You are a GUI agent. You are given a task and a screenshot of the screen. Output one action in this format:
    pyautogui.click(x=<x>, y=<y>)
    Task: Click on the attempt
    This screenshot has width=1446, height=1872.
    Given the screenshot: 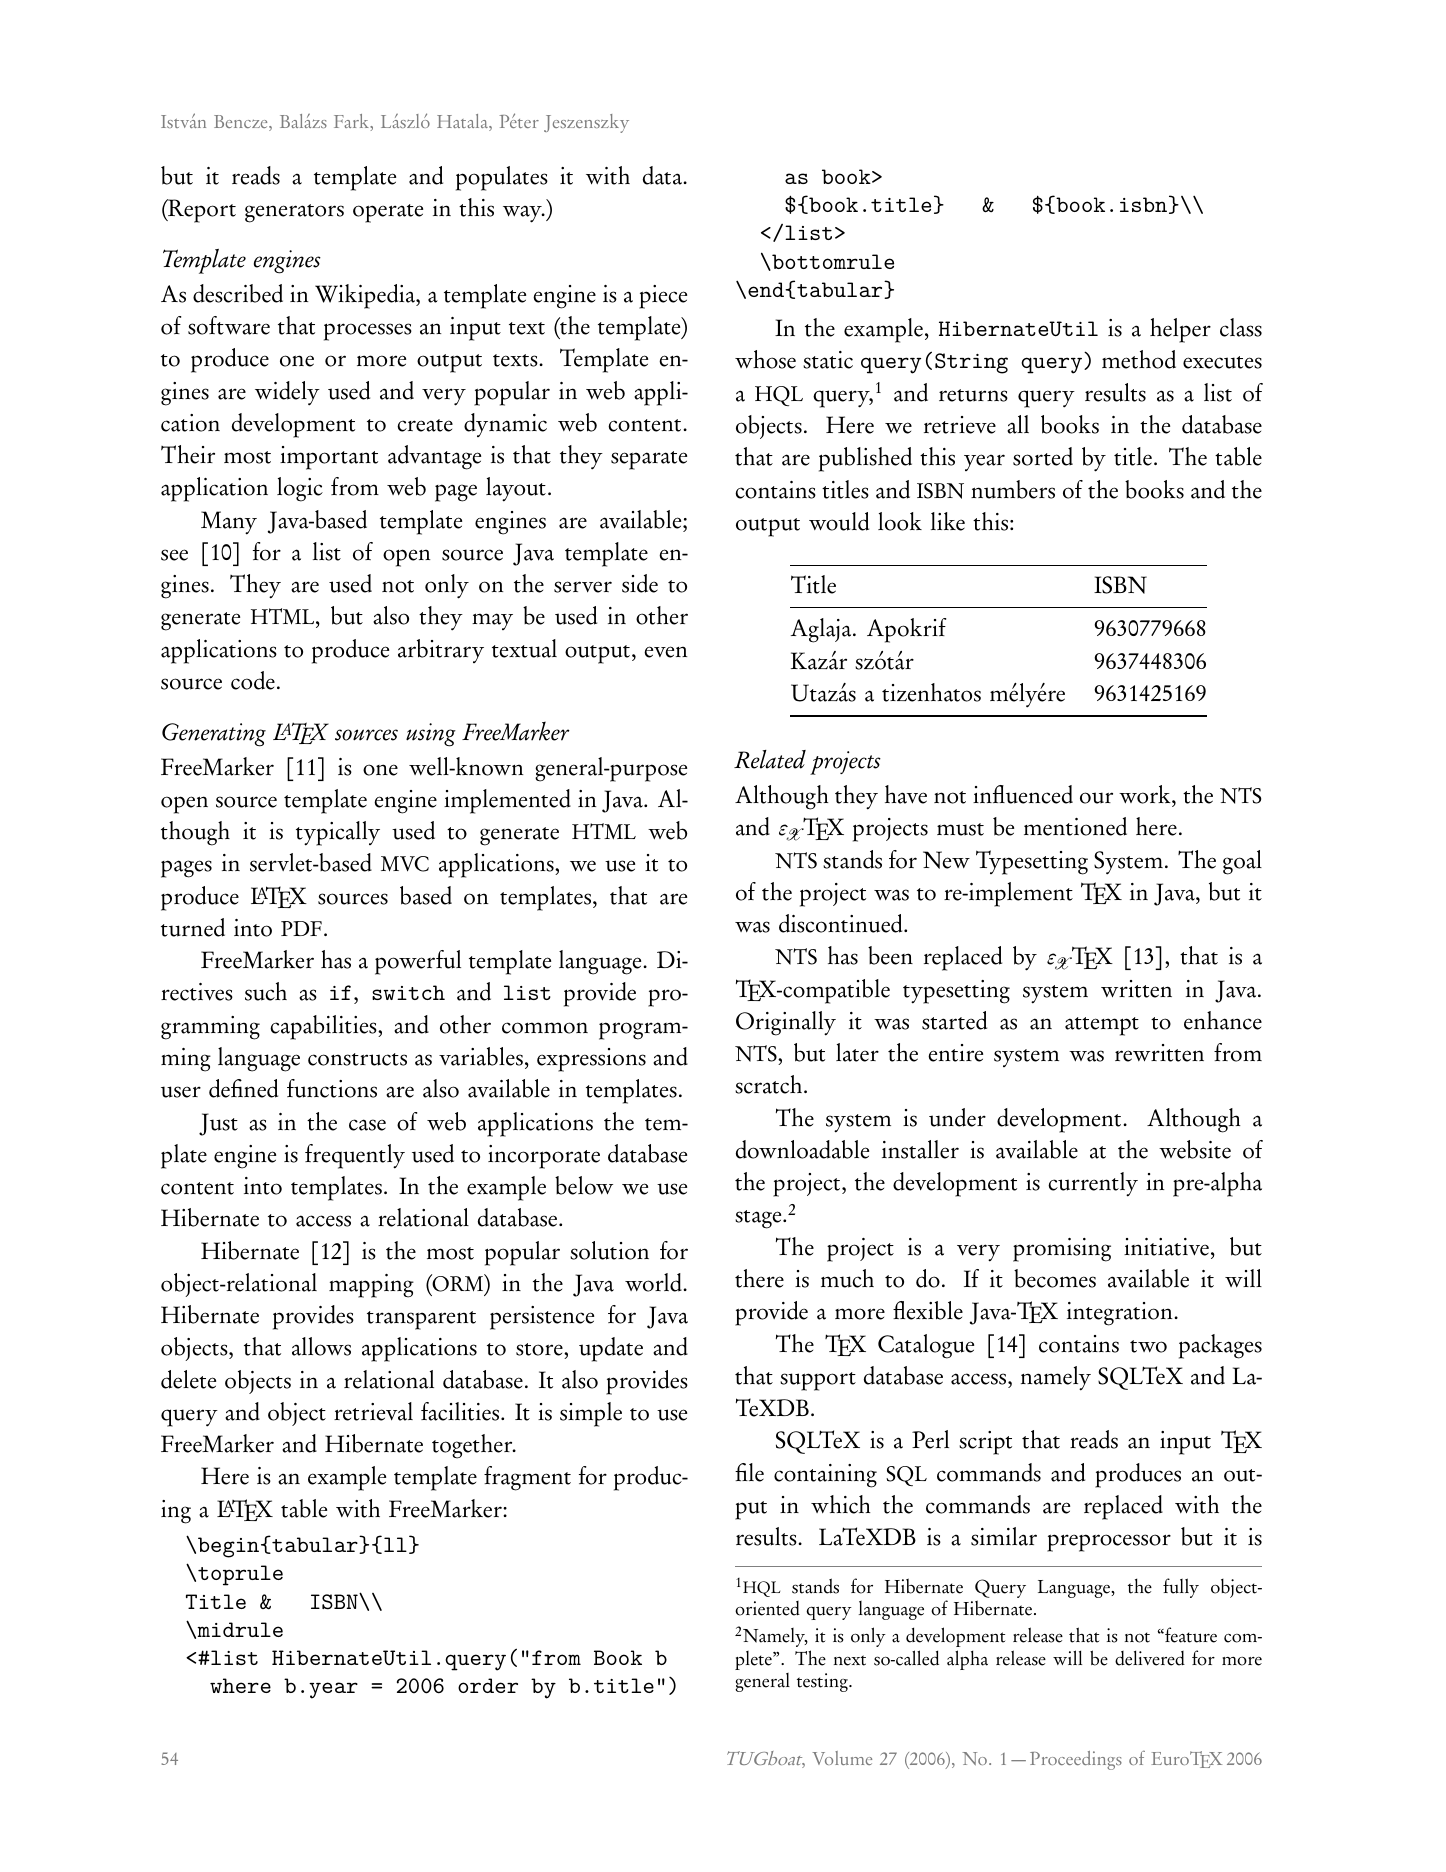 What is the action you would take?
    pyautogui.click(x=1102, y=1026)
